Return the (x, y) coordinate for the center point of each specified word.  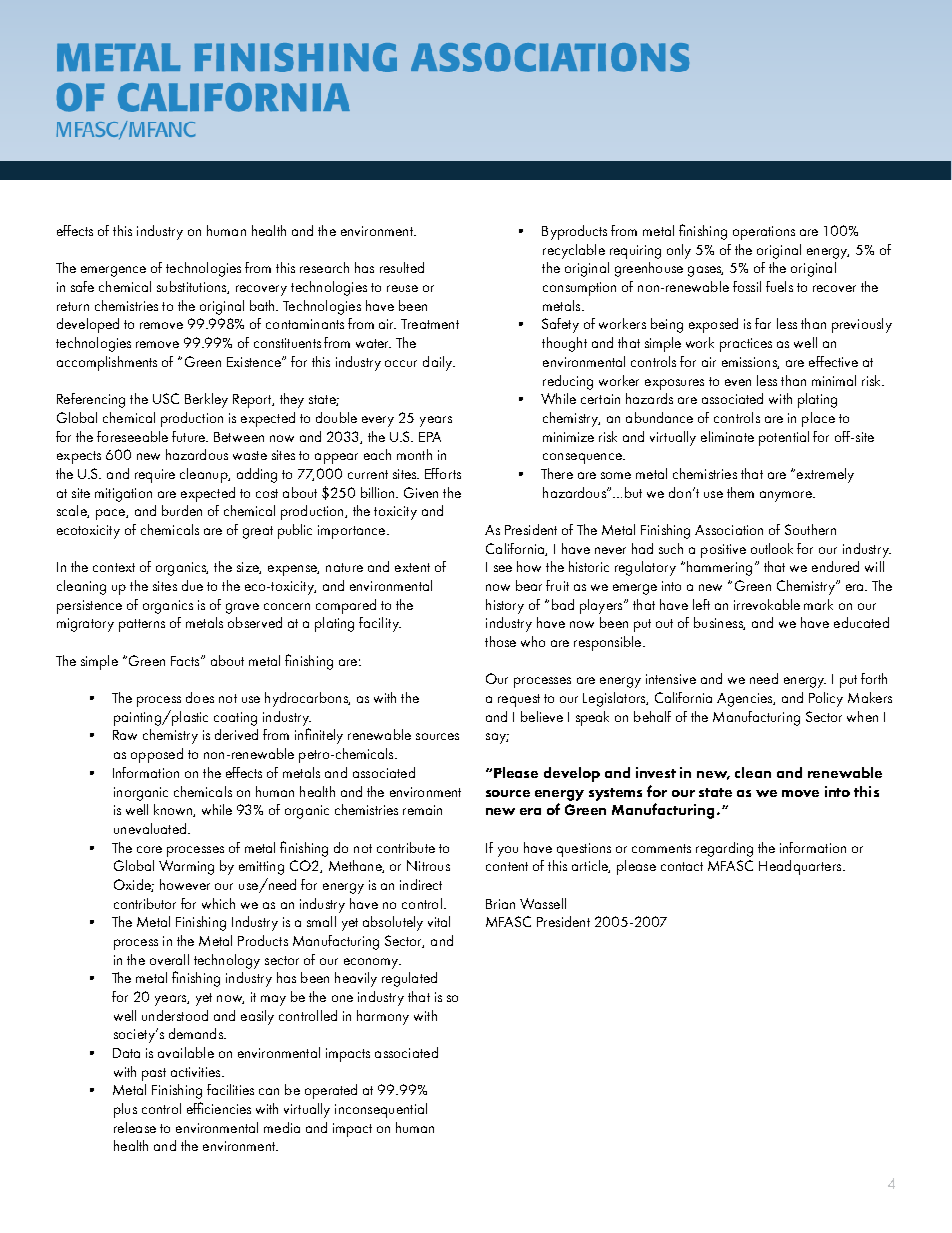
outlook (772, 548)
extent (412, 567)
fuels (779, 286)
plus (125, 1110)
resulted (402, 267)
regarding (724, 849)
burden (182, 510)
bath (263, 305)
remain (422, 810)
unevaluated (151, 828)
